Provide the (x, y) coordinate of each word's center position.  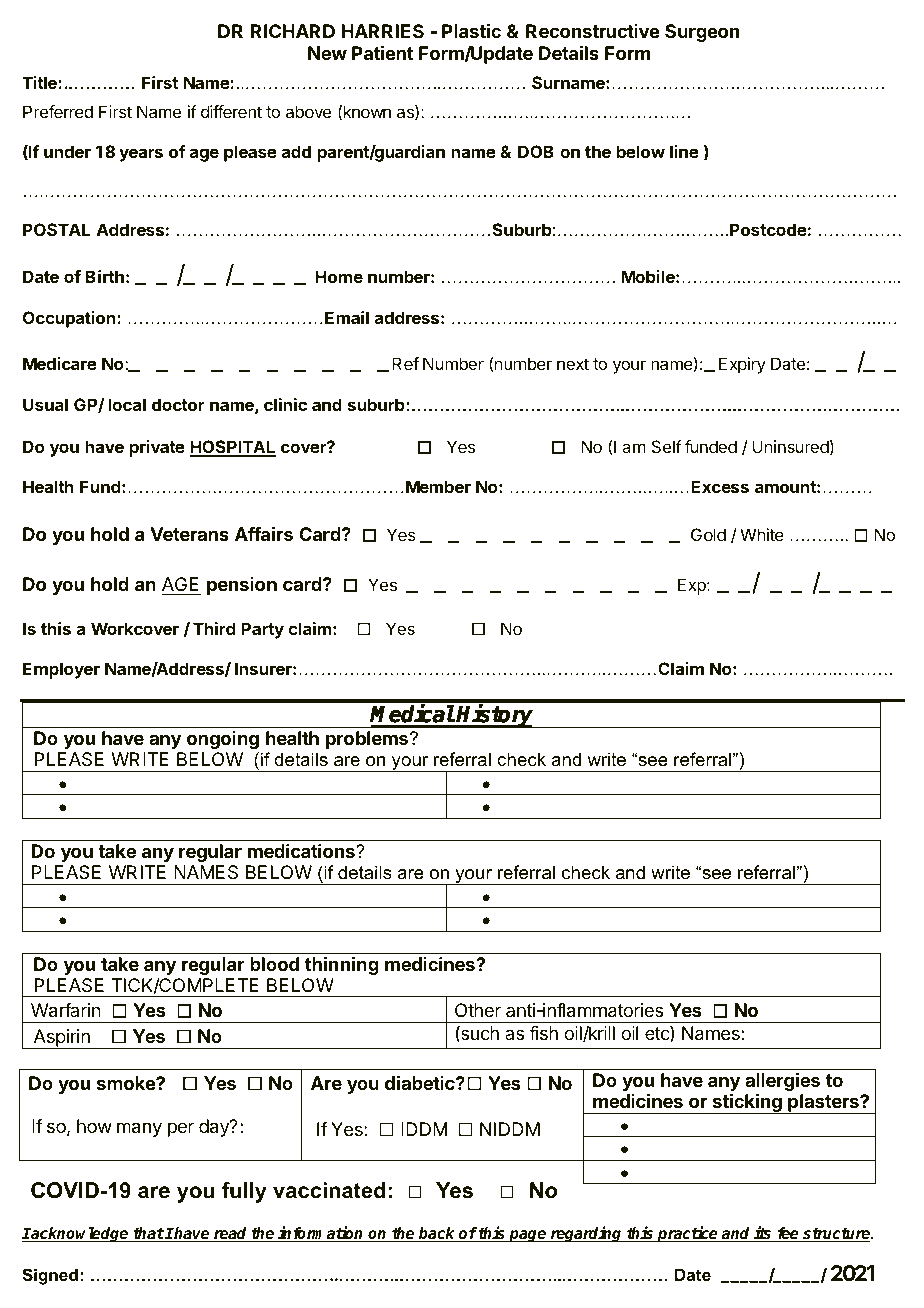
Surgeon (702, 33)
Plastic (471, 31)
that (148, 1234)
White (762, 534)
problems (368, 740)
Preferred (58, 111)
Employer (61, 670)
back (437, 1234)
